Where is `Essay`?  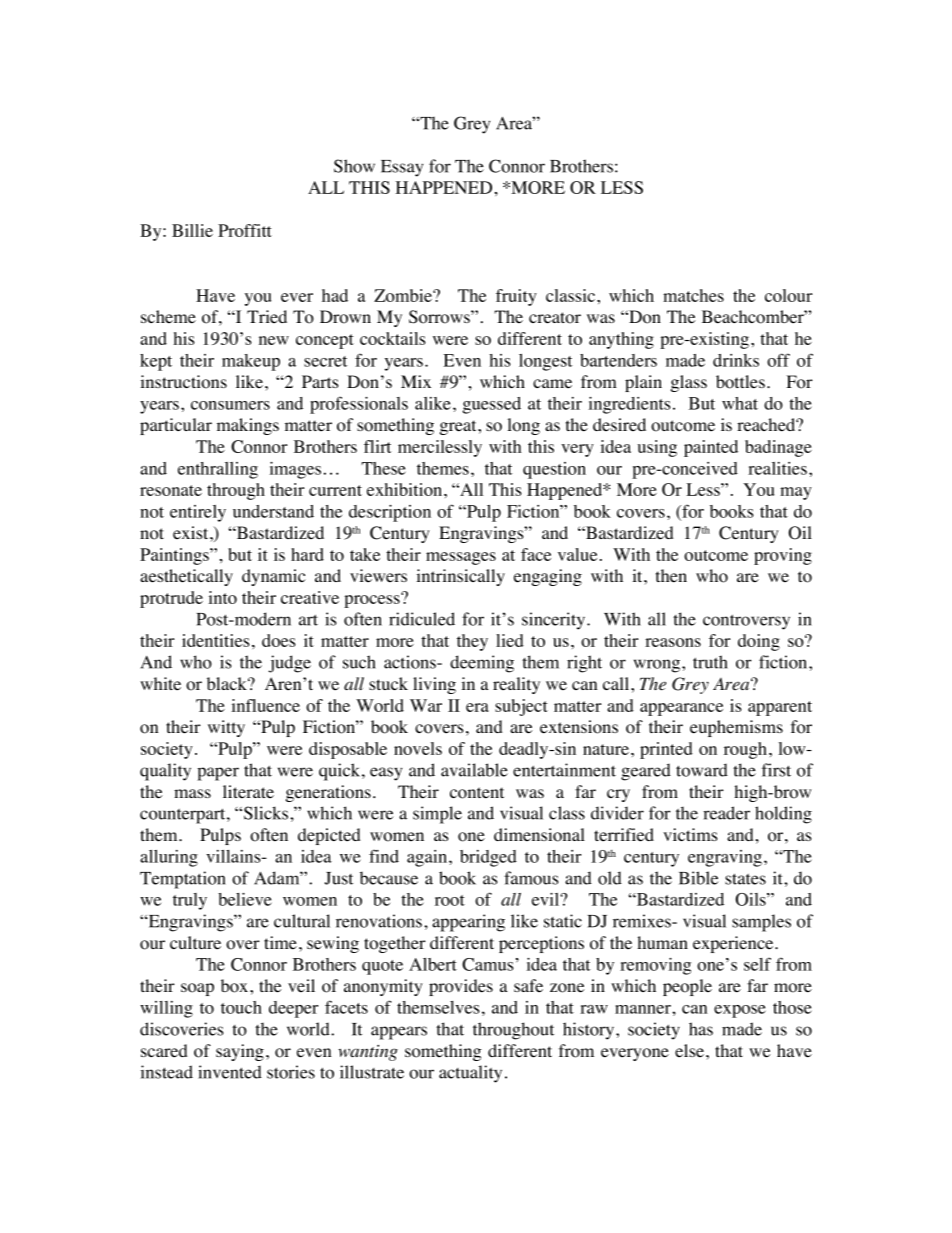 Essay is located at coordinates (402, 168).
